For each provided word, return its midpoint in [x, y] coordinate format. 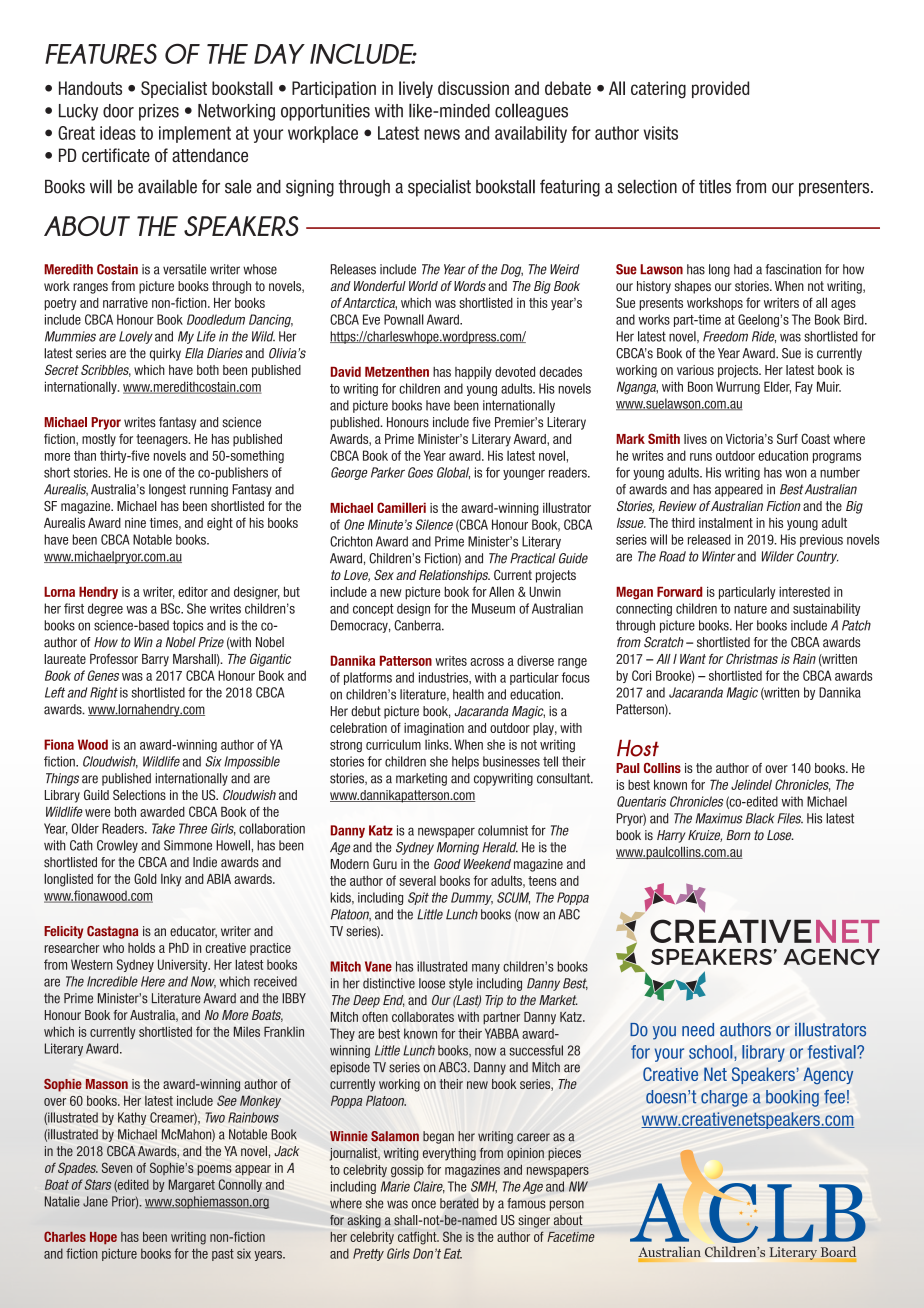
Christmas [752, 658]
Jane [95, 1201]
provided [720, 89]
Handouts [90, 88]
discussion [473, 88]
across [487, 662]
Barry [155, 660]
